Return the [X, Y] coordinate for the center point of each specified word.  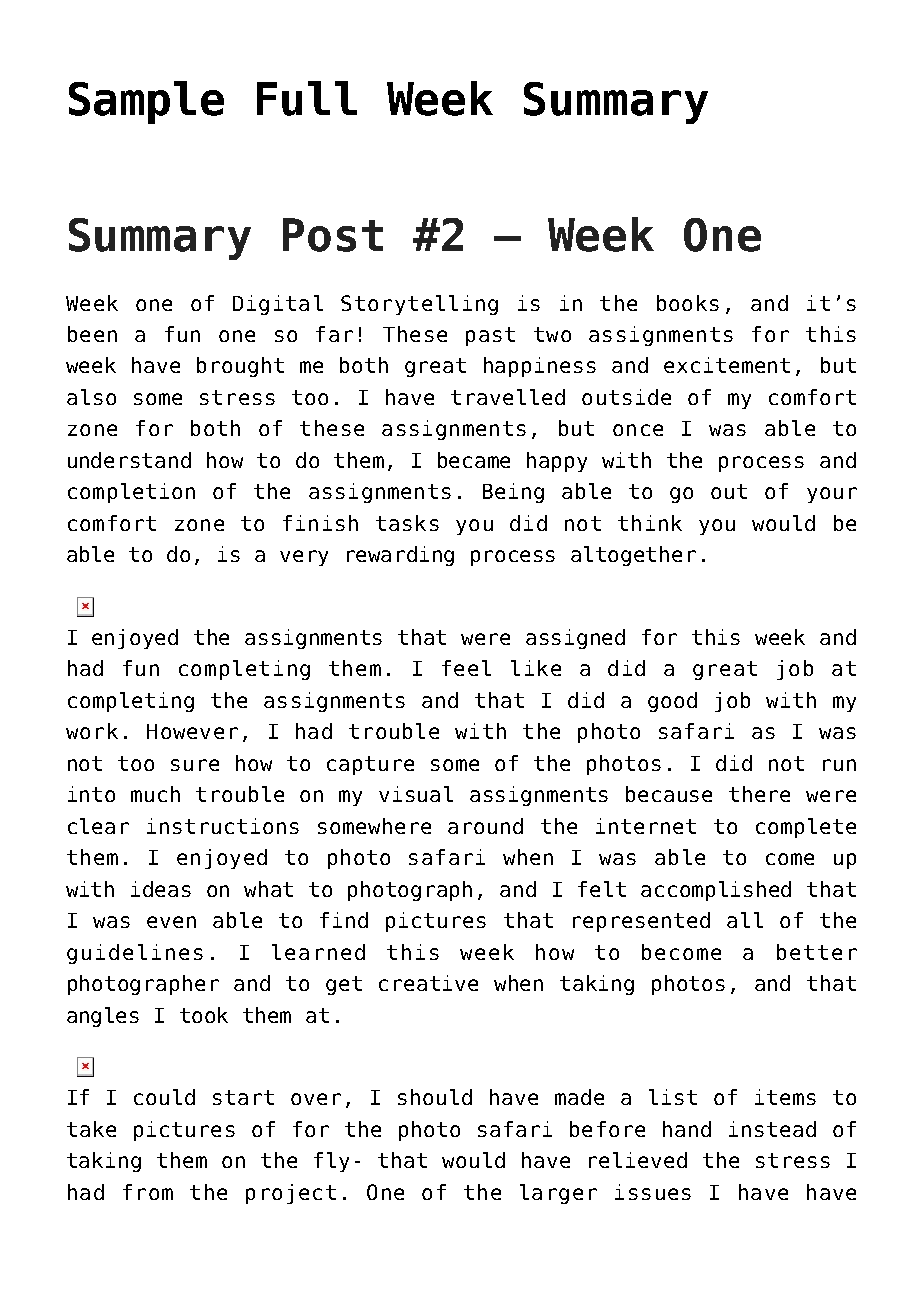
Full [307, 98]
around [485, 826]
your [832, 495]
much [155, 794]
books [688, 303]
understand [129, 460]
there [759, 794]
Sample [146, 102]
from [148, 1192]
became [474, 460]
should [435, 1097]
